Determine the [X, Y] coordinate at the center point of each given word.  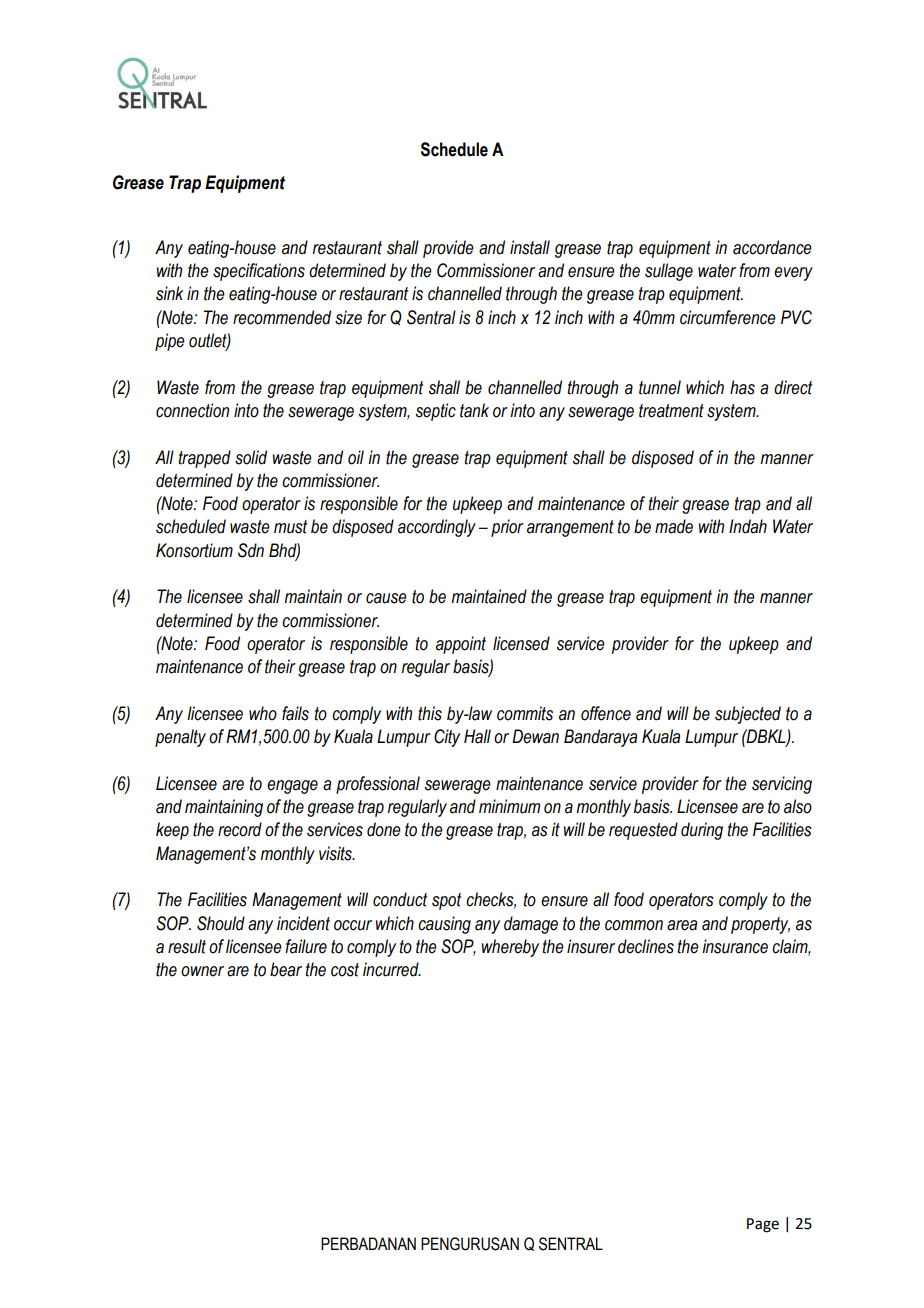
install [530, 247]
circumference [728, 317]
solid [251, 457]
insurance [735, 946]
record [240, 829]
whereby [510, 948]
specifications [259, 272]
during [702, 831]
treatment [671, 411]
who [263, 713]
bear [286, 969]
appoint [461, 645]
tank [474, 410]
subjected [748, 715]
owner [202, 971]
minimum [509, 806]
